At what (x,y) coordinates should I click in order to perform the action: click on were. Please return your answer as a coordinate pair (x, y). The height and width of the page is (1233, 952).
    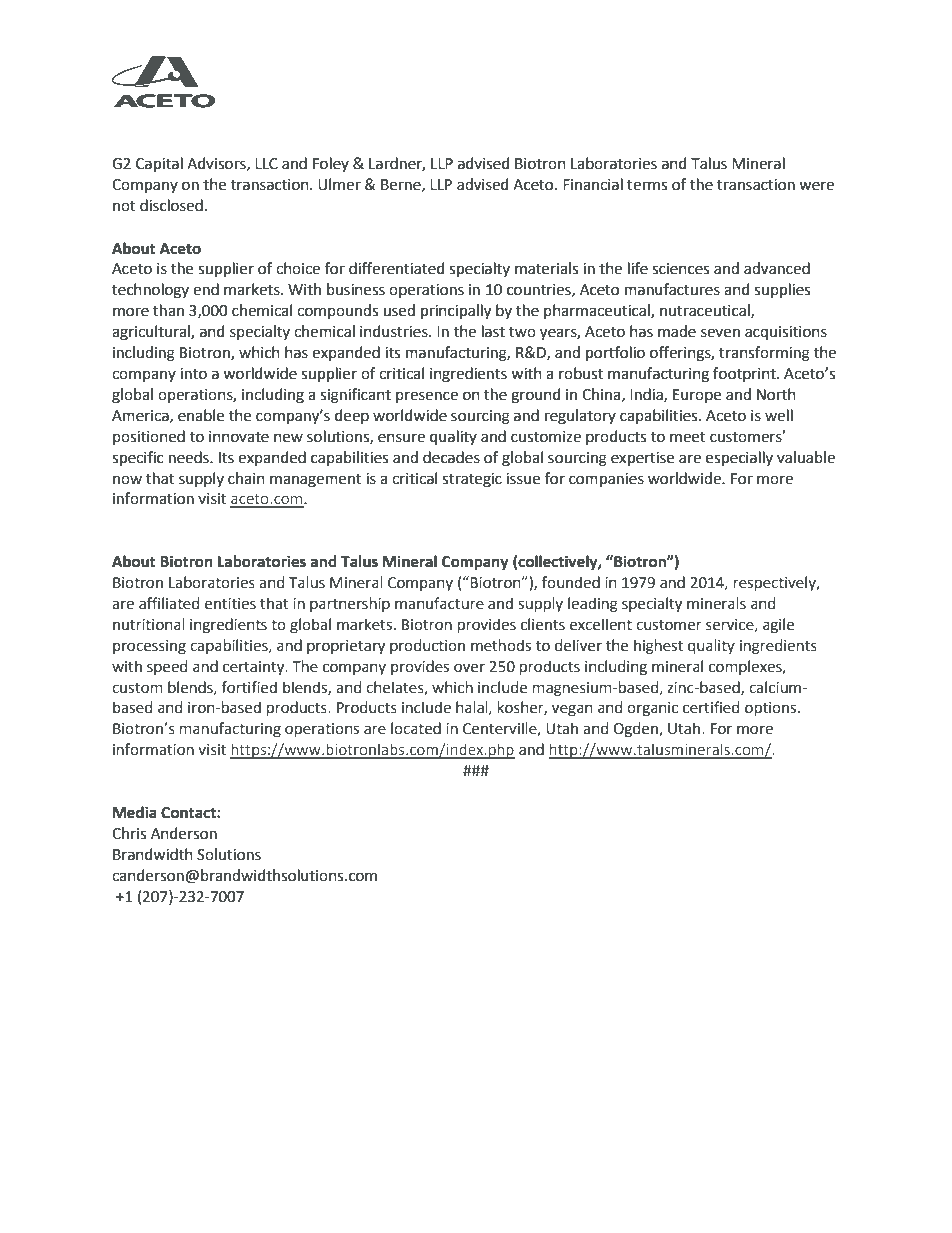
    Looking at the image, I should click on (816, 186).
